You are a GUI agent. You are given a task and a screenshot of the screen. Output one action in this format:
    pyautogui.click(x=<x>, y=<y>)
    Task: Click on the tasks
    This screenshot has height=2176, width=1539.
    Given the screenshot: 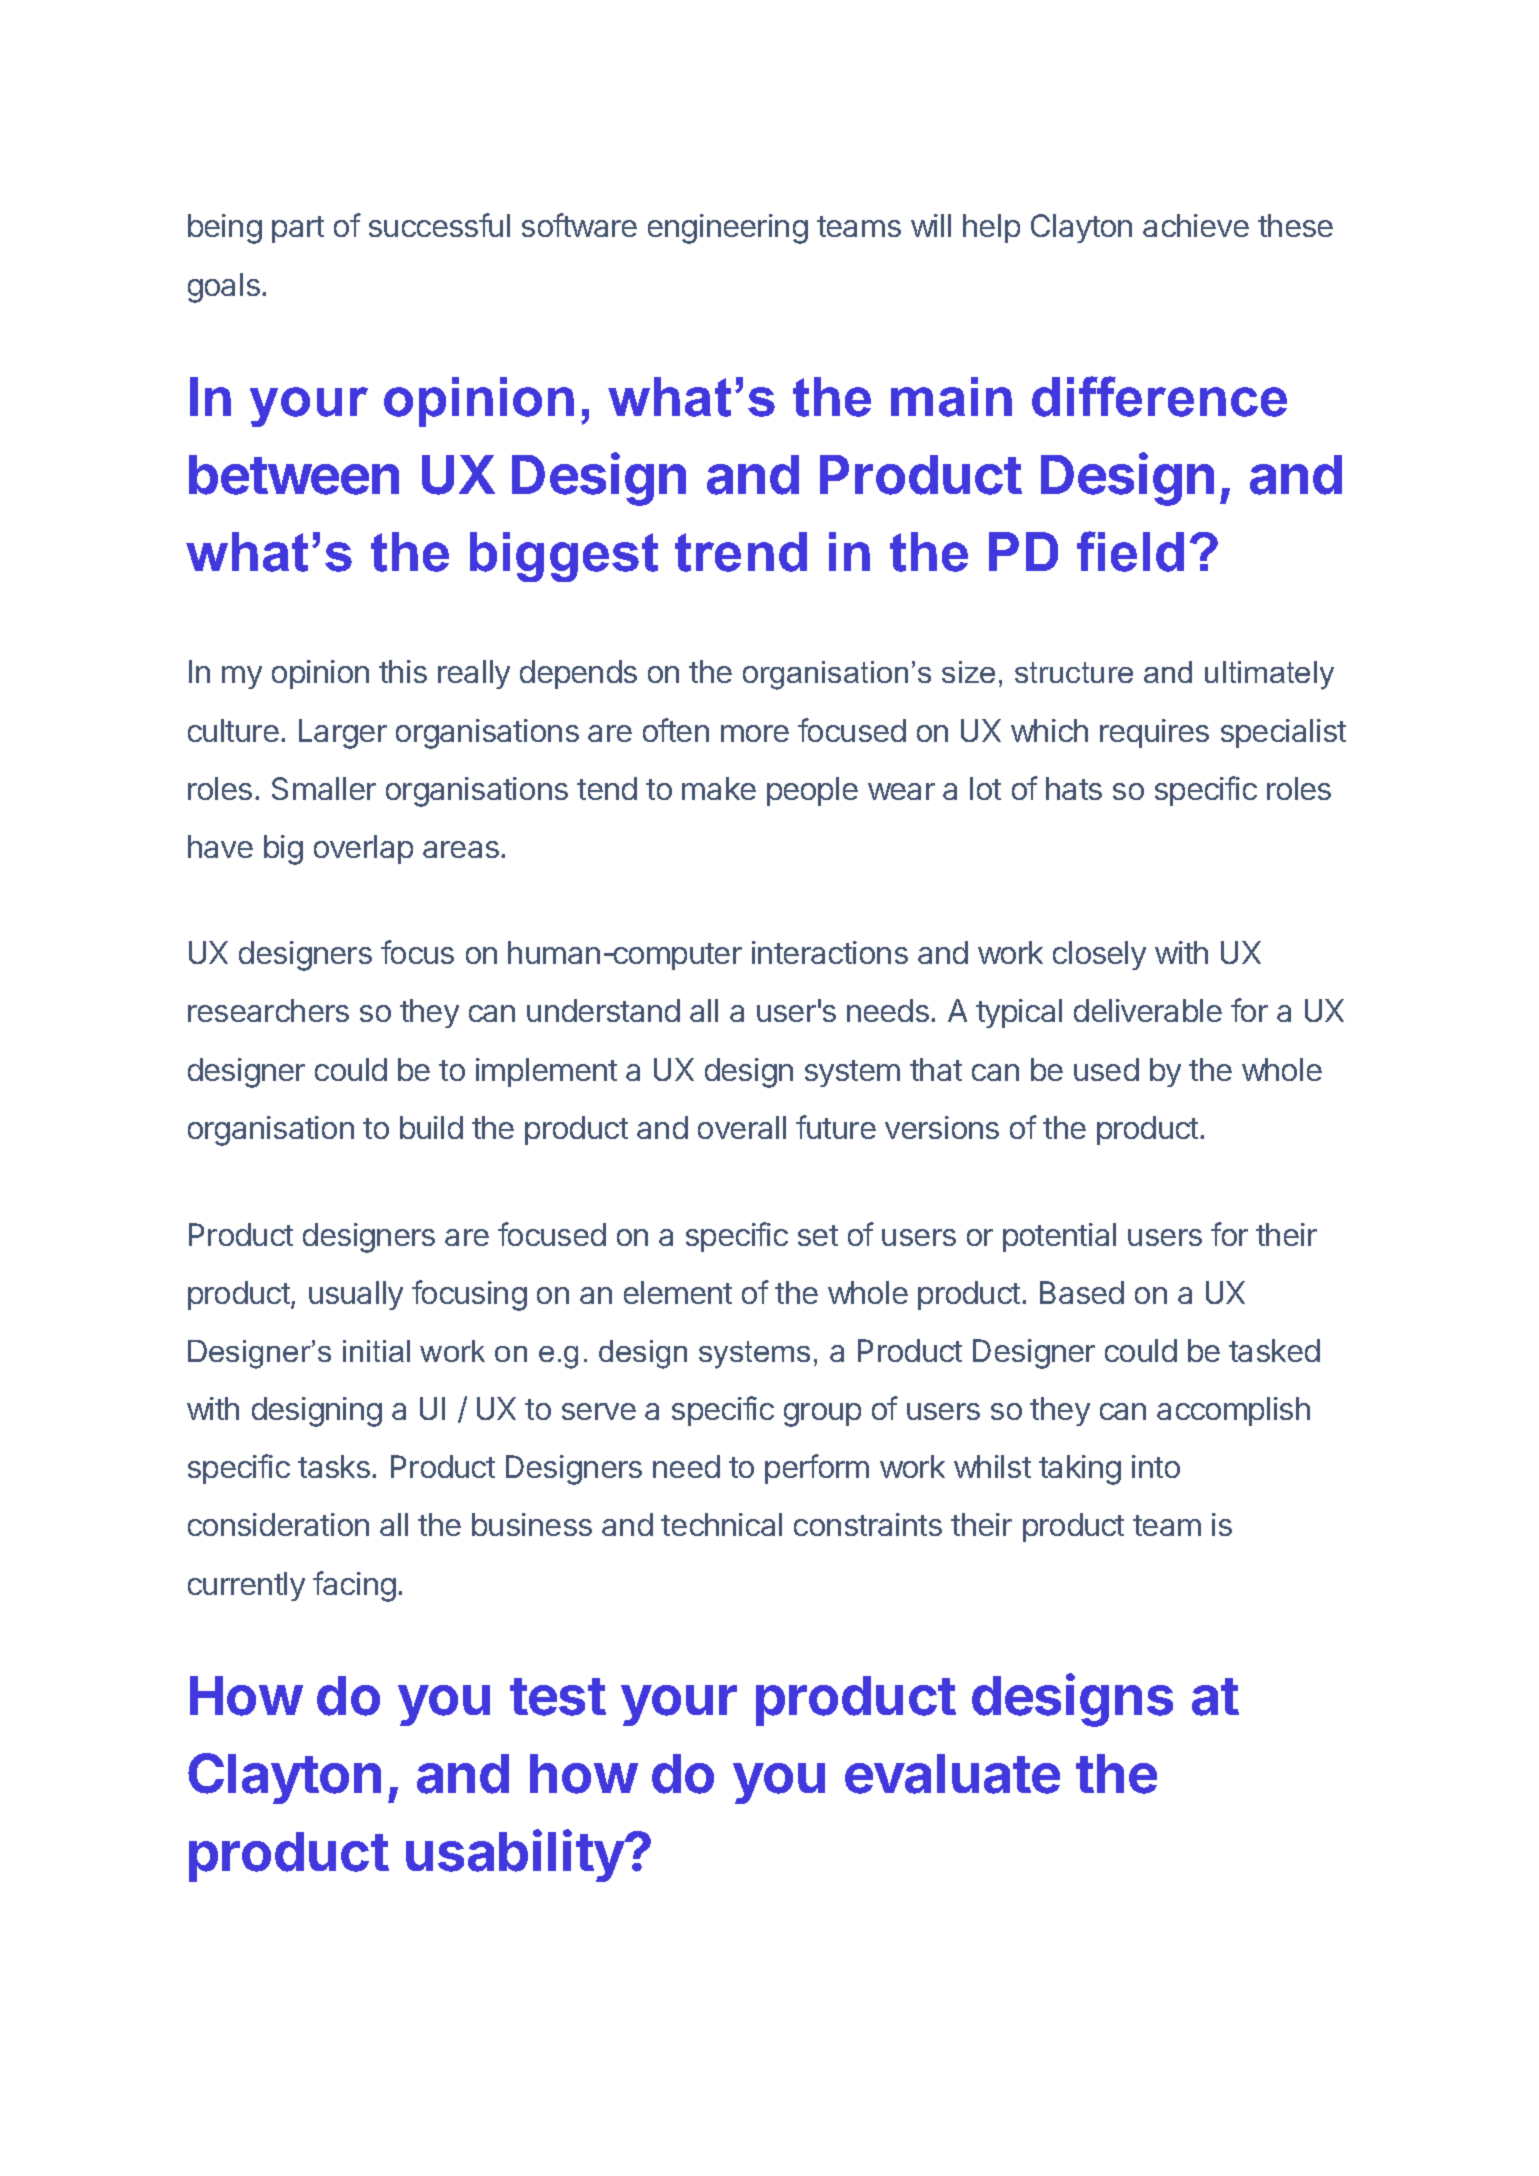 What is the action you would take?
    pyautogui.click(x=334, y=1466)
